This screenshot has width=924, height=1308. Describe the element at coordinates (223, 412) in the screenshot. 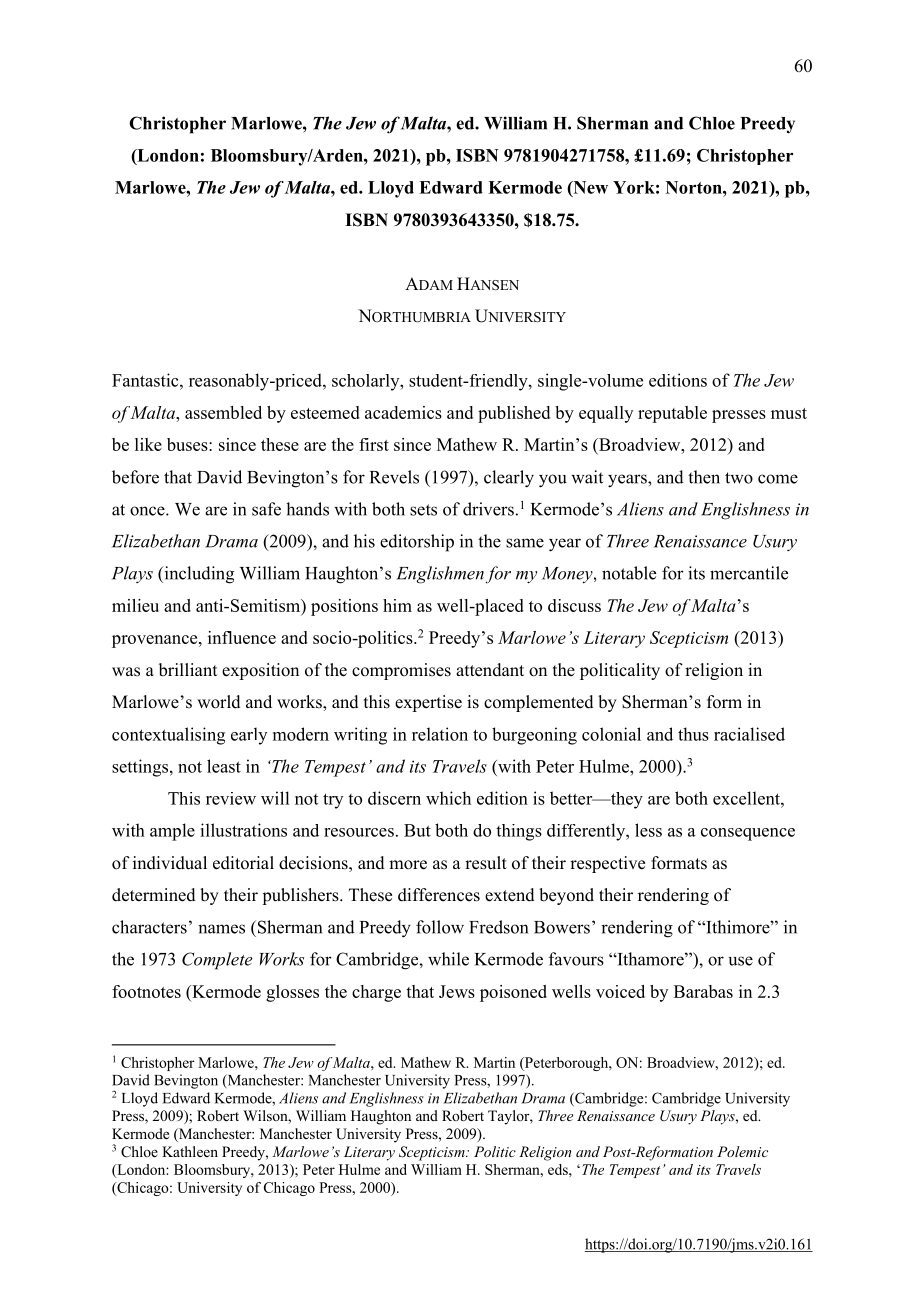

I see `assembled` at that location.
